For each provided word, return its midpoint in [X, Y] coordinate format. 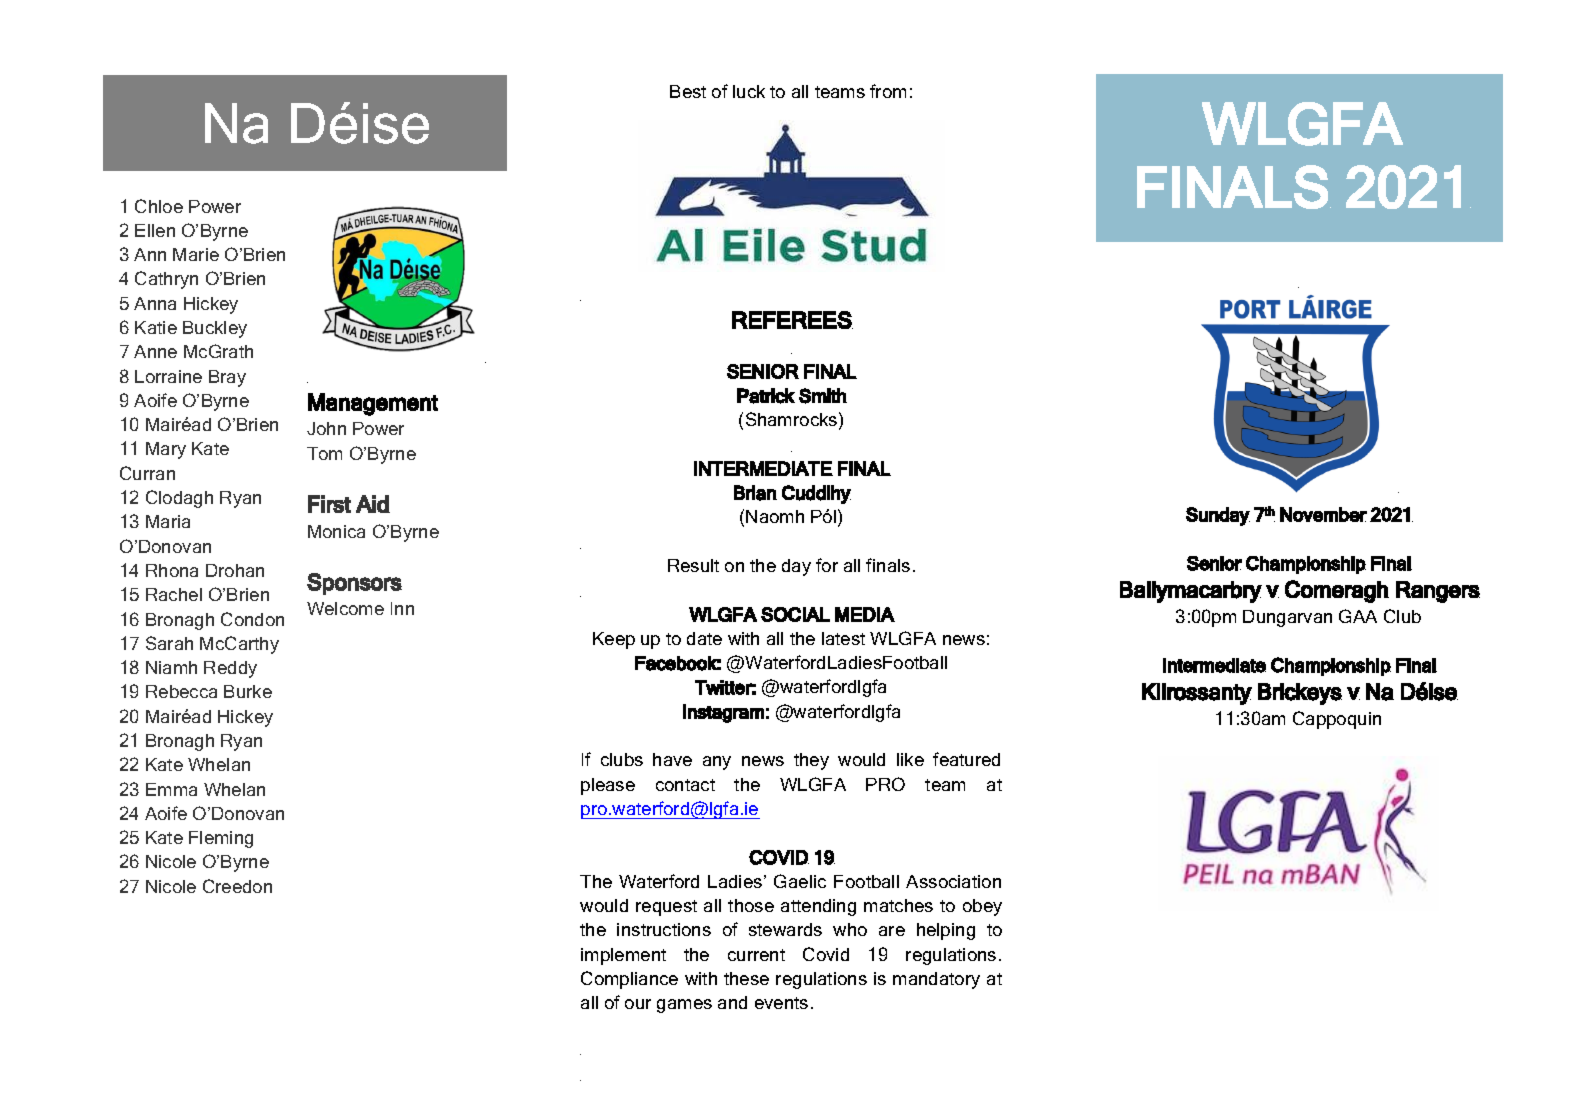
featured [966, 759]
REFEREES [792, 320]
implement [623, 956]
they [811, 761]
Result [693, 565]
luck [749, 91]
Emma [171, 789]
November [1323, 514]
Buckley [215, 329]
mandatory [936, 980]
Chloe [159, 206]
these [746, 978]
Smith [823, 396]
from [888, 91]
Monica [336, 531]
